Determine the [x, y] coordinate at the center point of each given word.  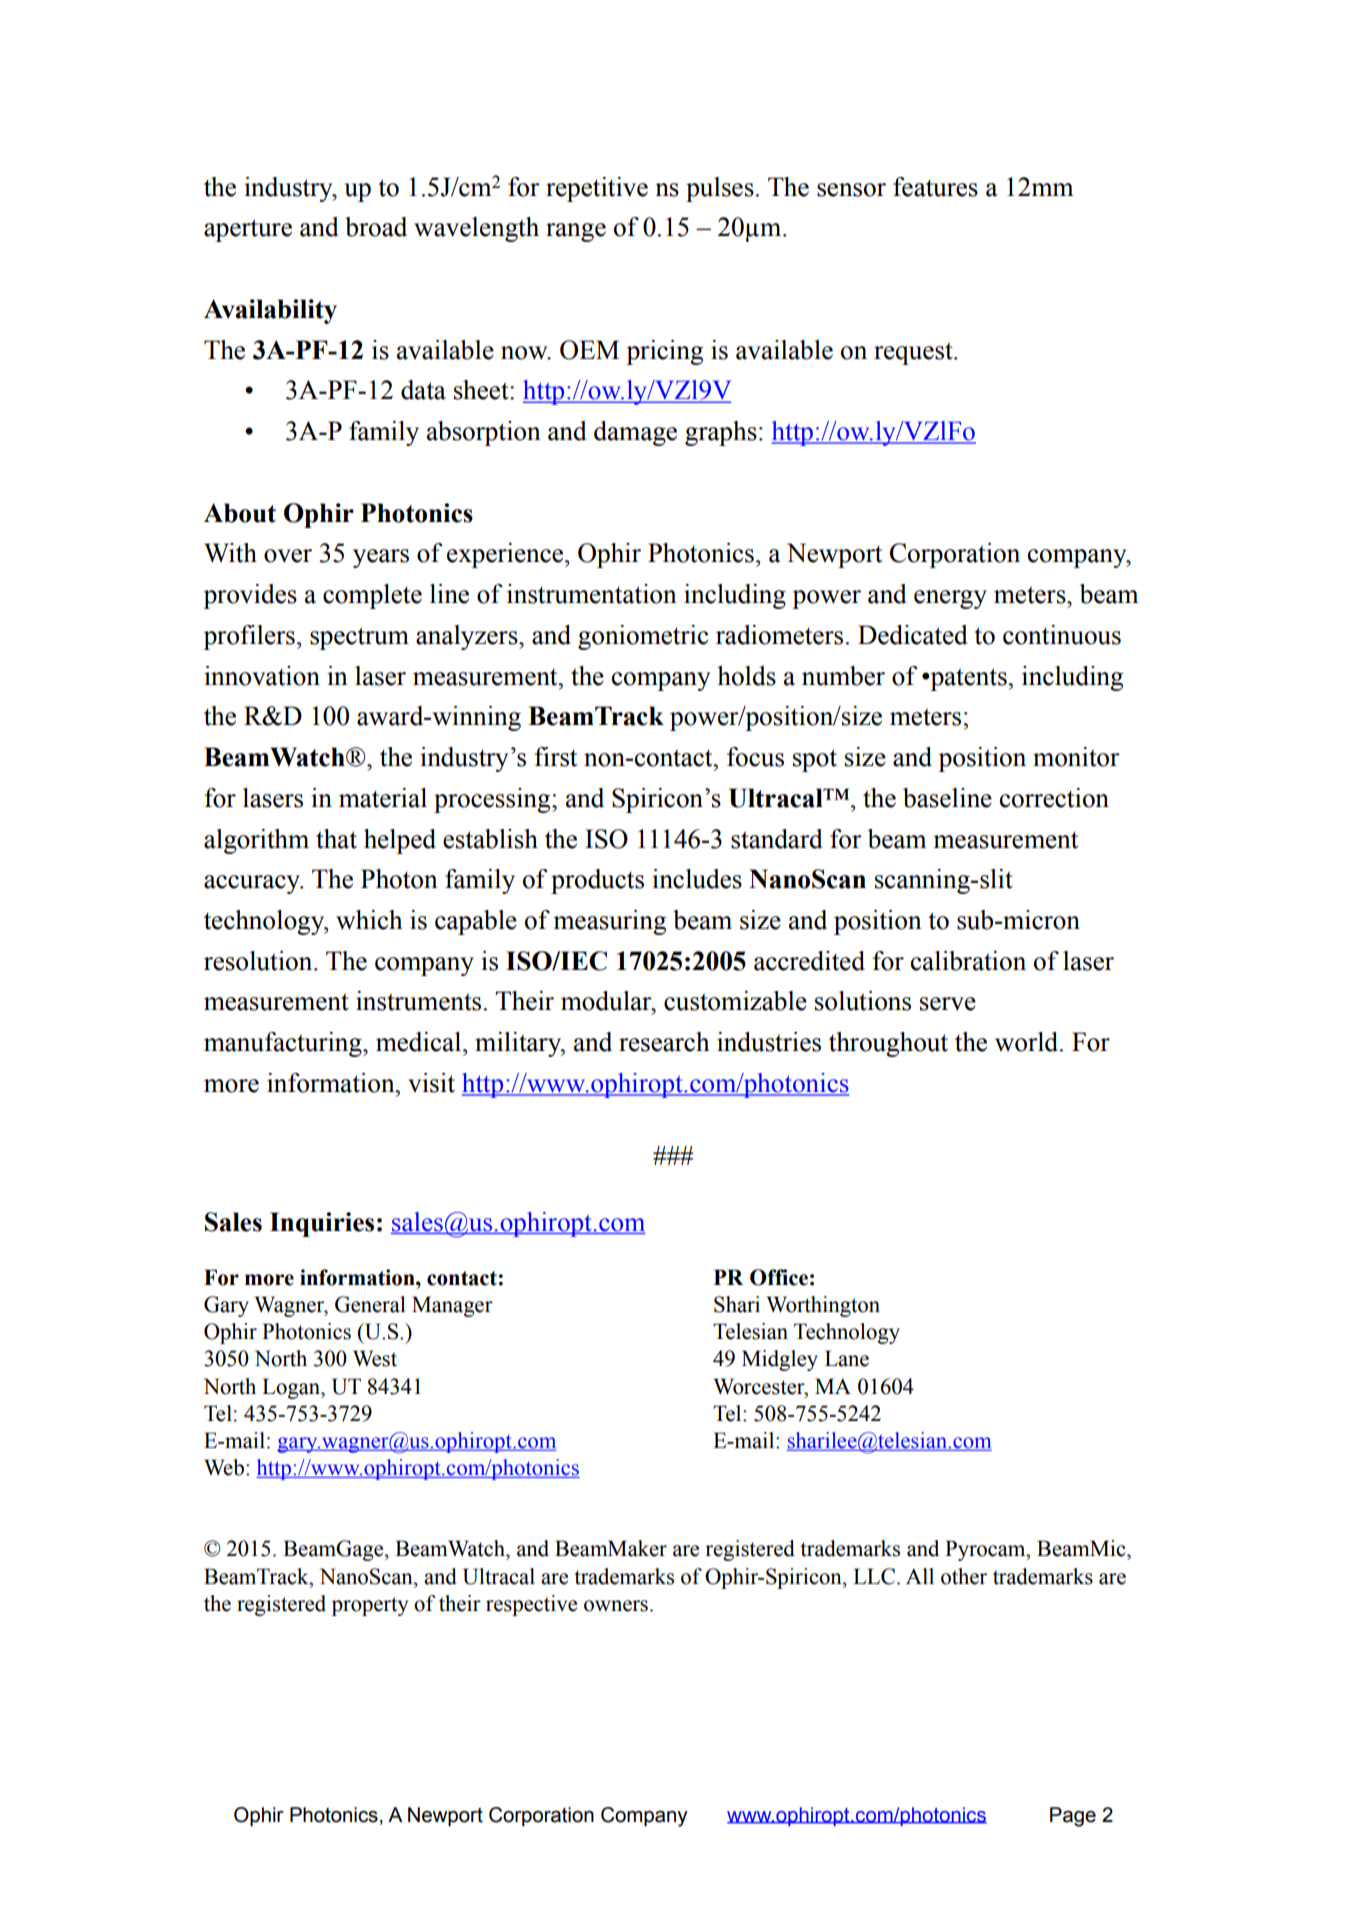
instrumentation [592, 594]
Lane [847, 1358]
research [664, 1042]
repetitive [597, 189]
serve [948, 1004]
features [935, 187]
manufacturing [284, 1044]
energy [950, 599]
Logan [292, 1388]
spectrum [359, 638]
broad [376, 227]
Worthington [823, 1306]
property [370, 1606]
